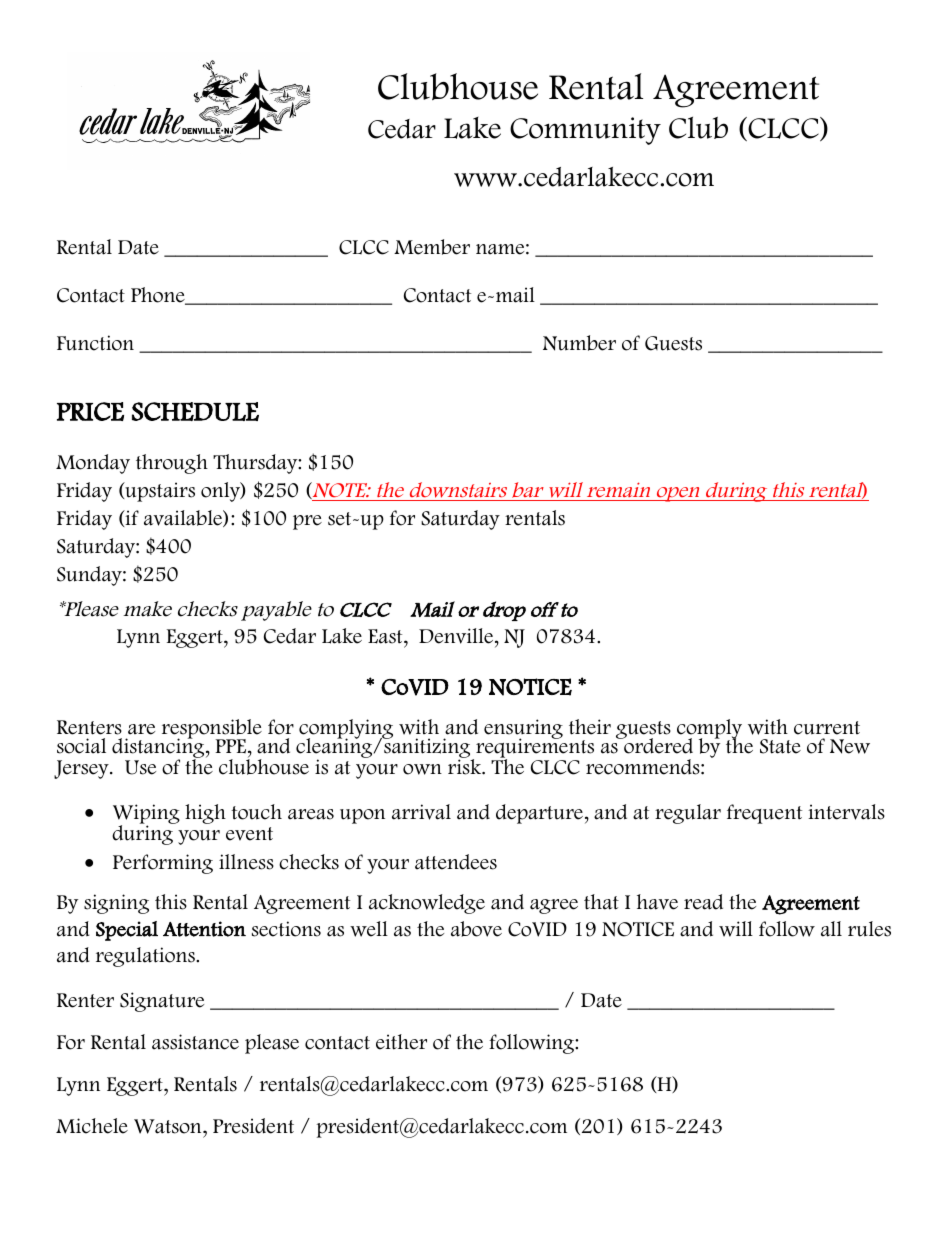 This screenshot has height=1233, width=952. I want to click on Community, so click(585, 131).
